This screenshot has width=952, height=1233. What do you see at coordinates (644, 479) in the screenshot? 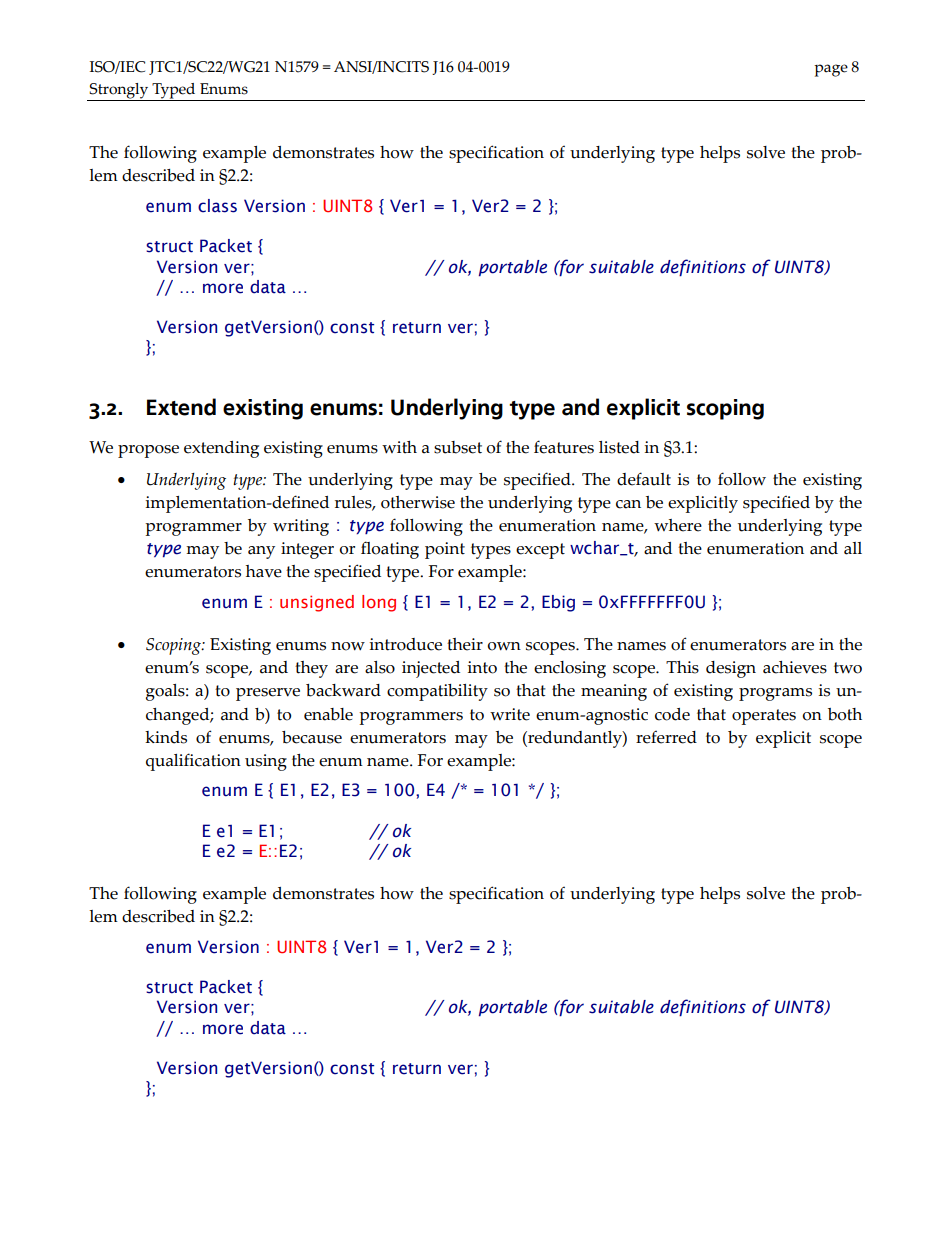
I see `default` at bounding box center [644, 479].
